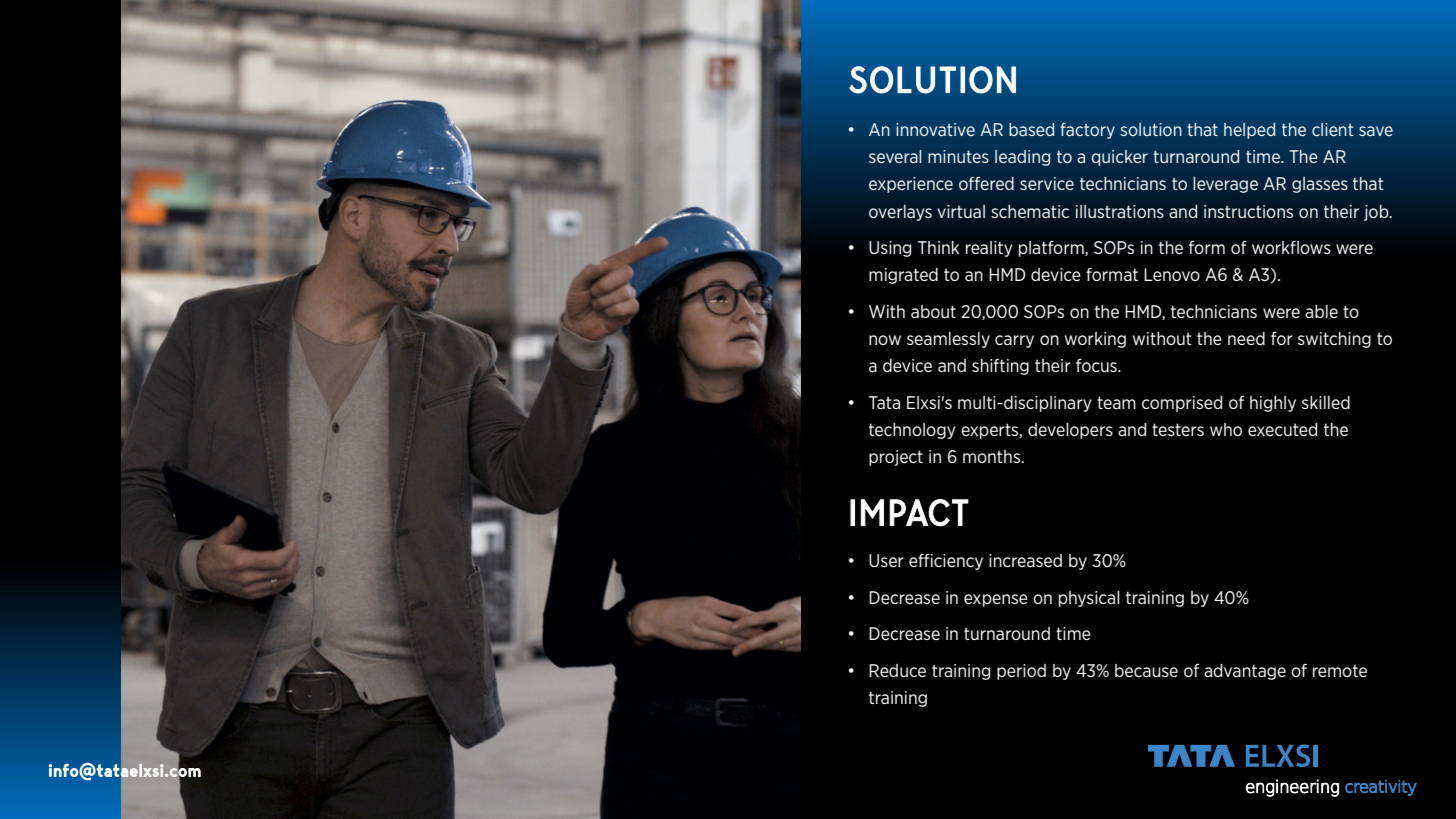 The width and height of the page is (1456, 819). What do you see at coordinates (1282, 429) in the page?
I see `executed` at bounding box center [1282, 429].
